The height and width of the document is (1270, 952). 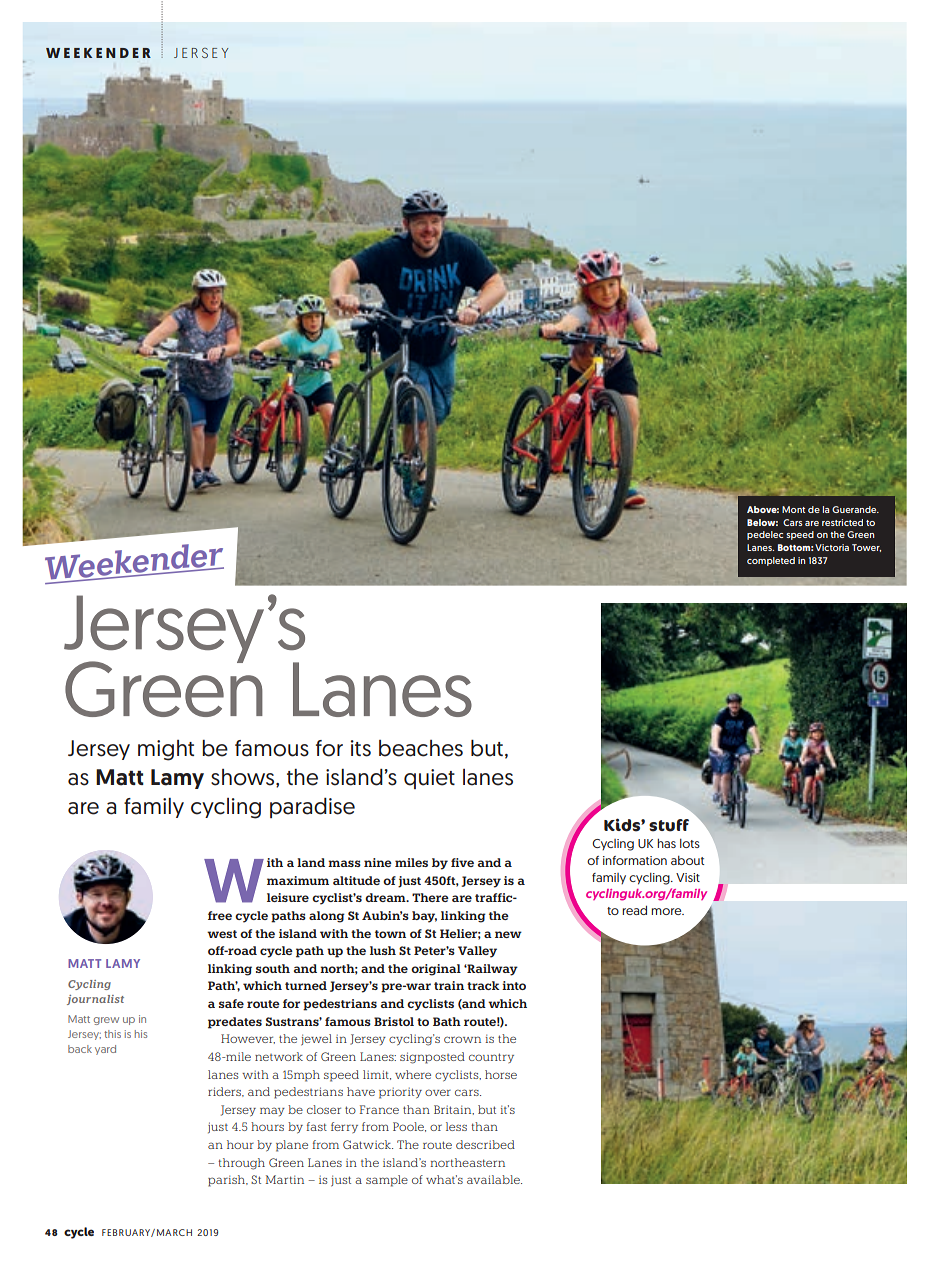 I want to click on shows, so click(x=244, y=778).
